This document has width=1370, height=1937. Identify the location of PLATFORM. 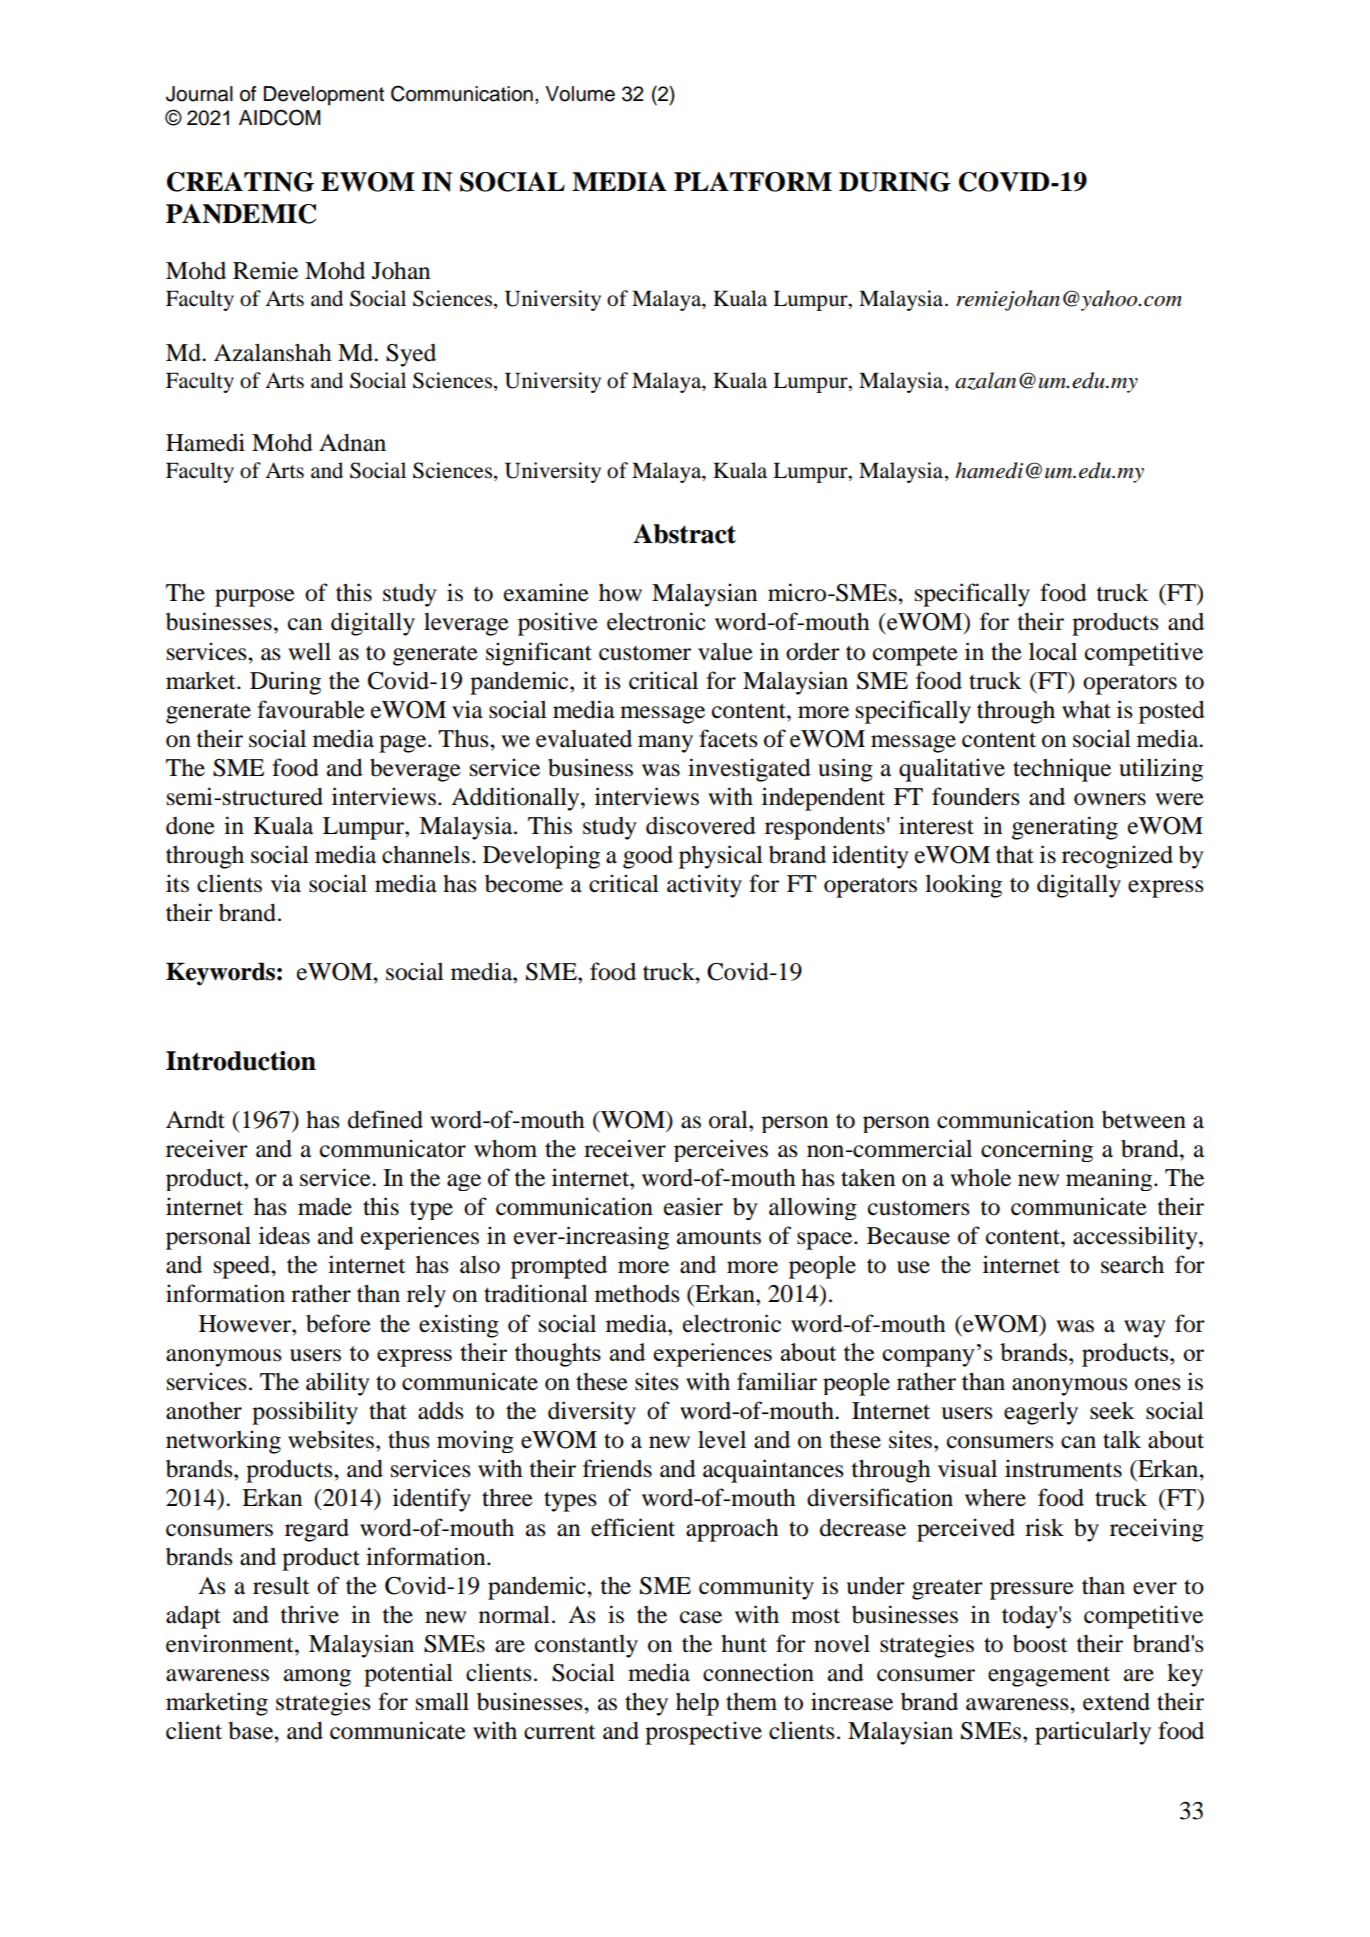
(753, 182).
